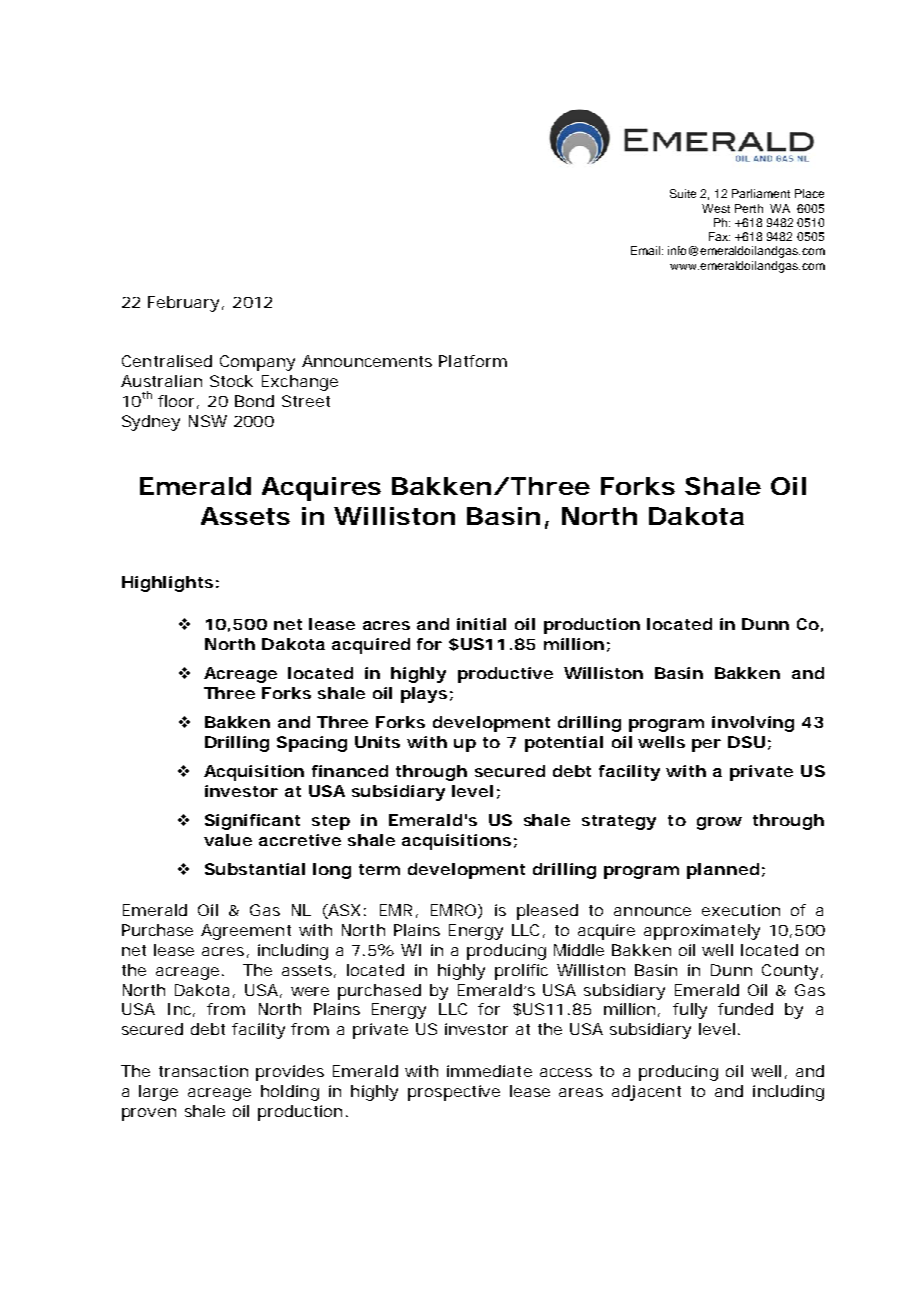 Image resolution: width=924 pixels, height=1308 pixels. I want to click on initial, so click(481, 624).
